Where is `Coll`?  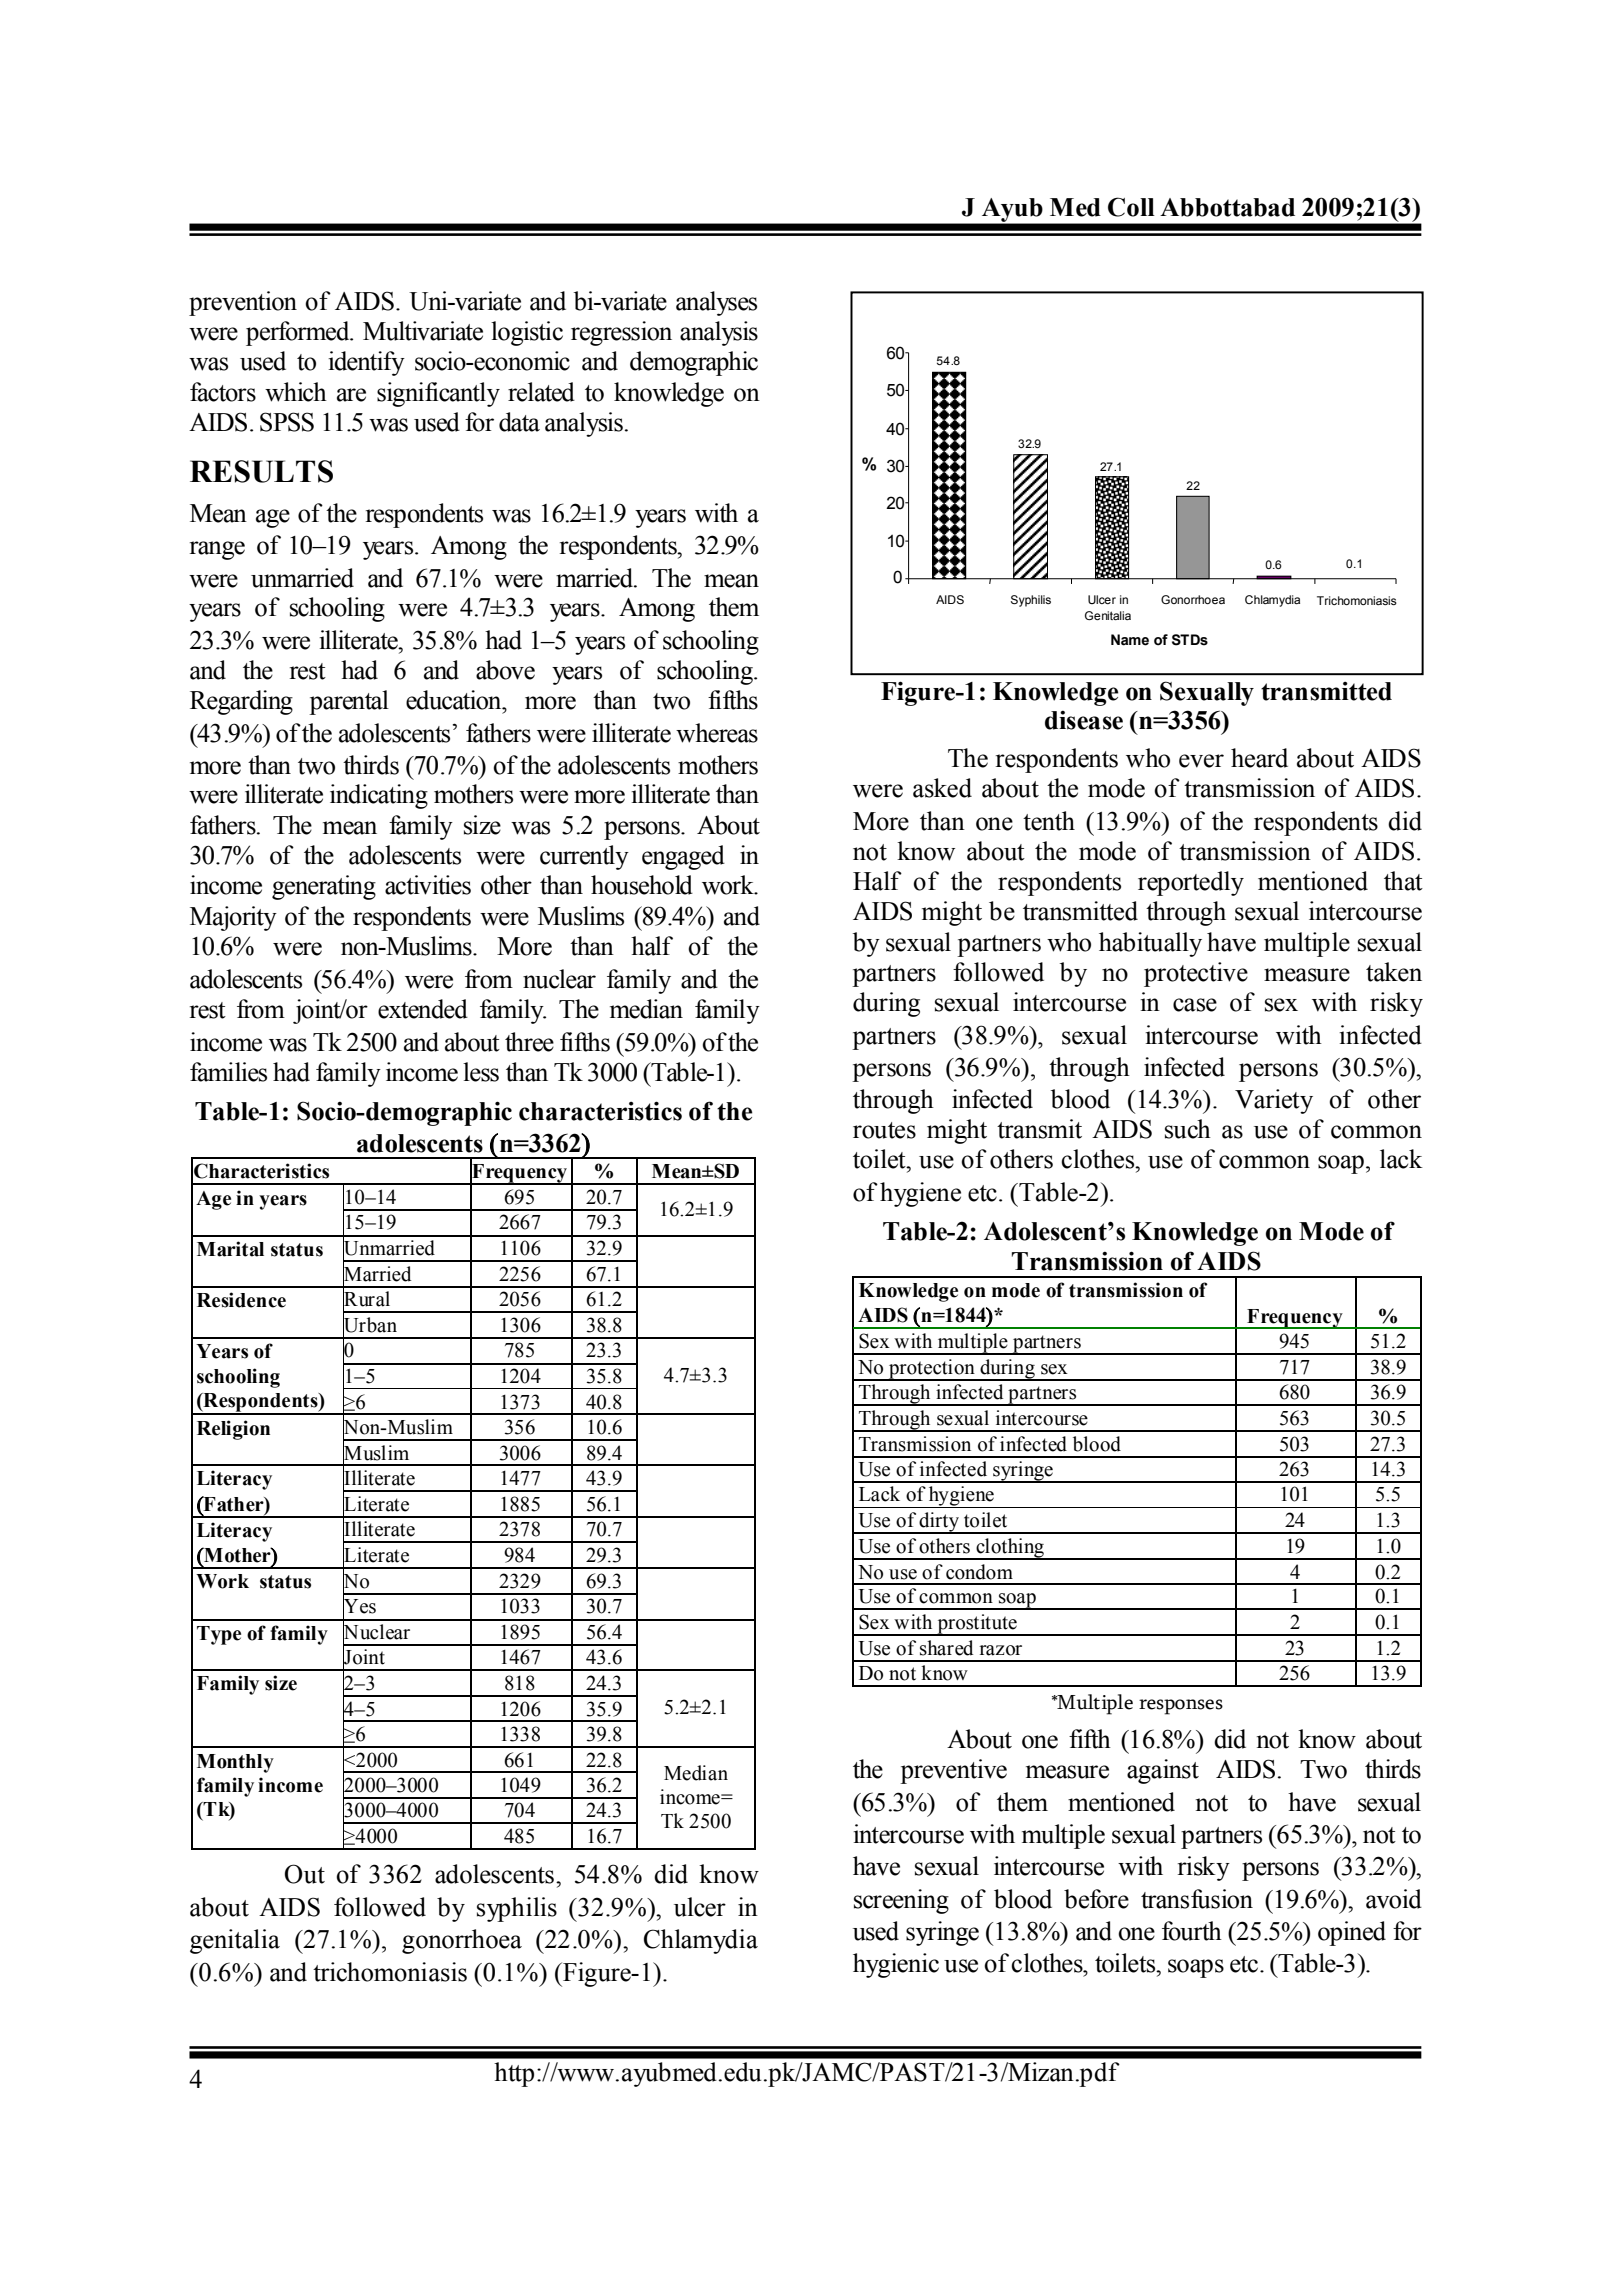 Coll is located at coordinates (1131, 207).
